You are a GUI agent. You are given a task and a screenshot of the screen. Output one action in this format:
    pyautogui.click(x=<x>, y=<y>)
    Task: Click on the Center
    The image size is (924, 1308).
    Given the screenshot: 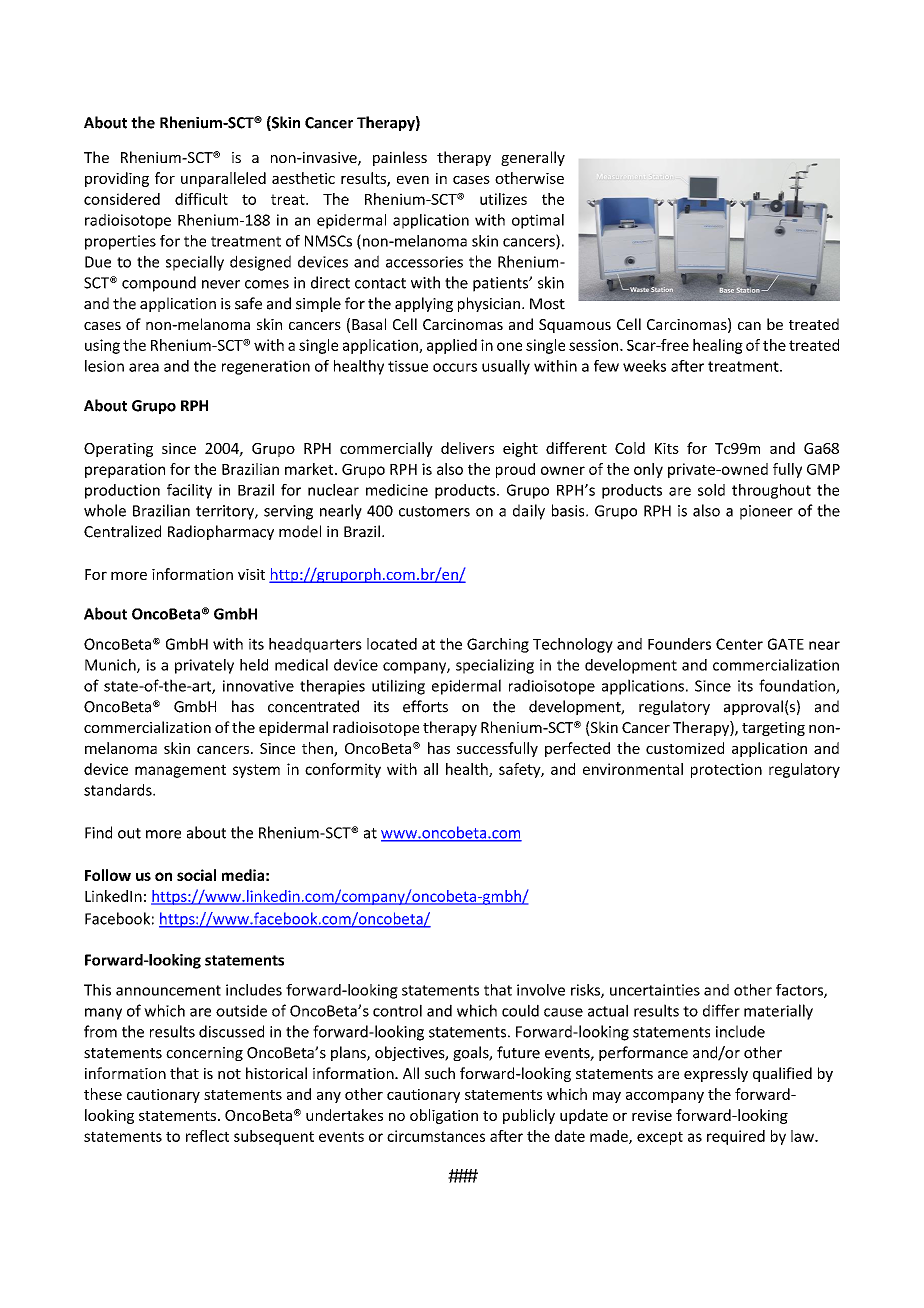 What is the action you would take?
    pyautogui.click(x=739, y=644)
